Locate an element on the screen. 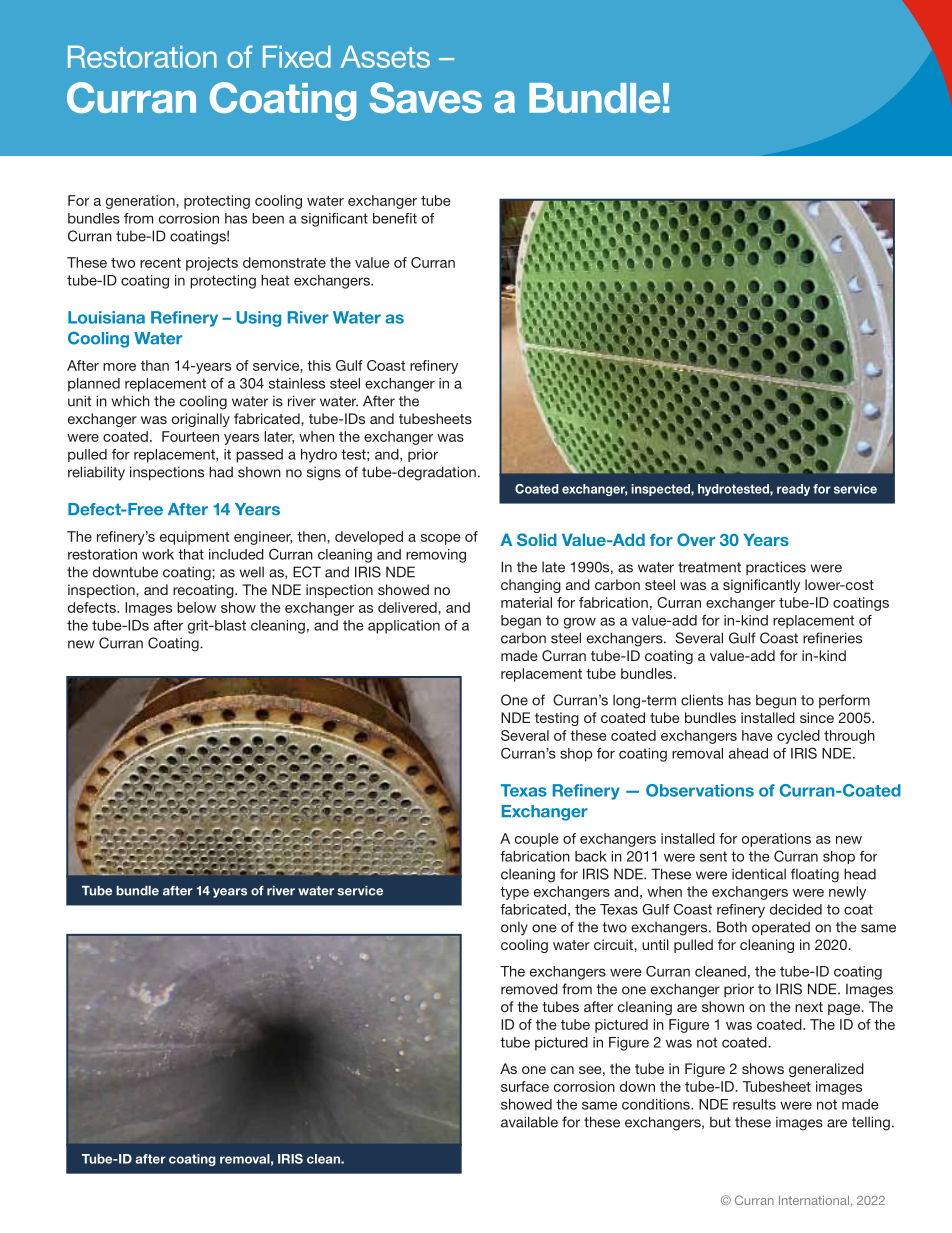  ready is located at coordinates (793, 490).
